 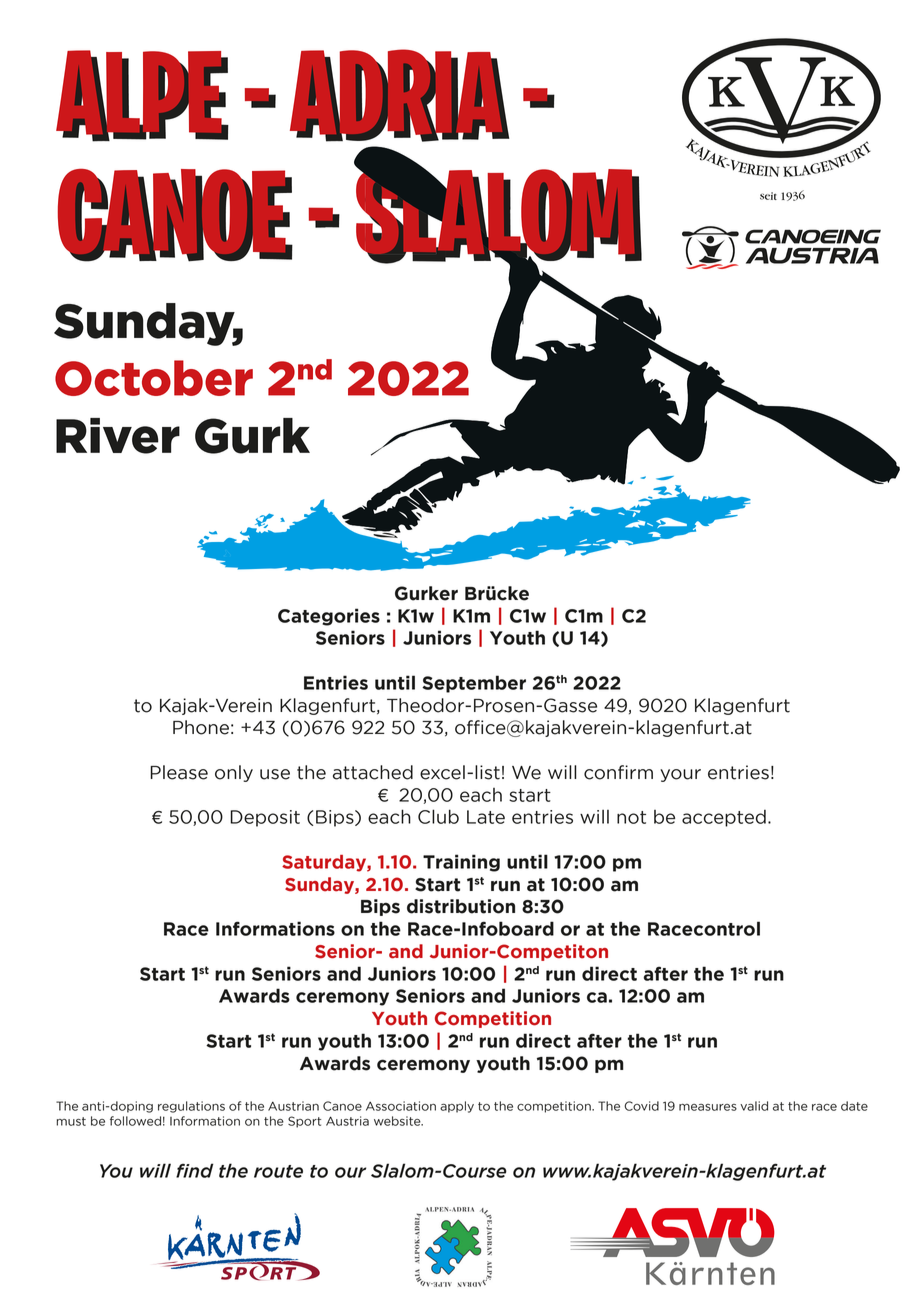 I want to click on October, so click(x=154, y=378).
